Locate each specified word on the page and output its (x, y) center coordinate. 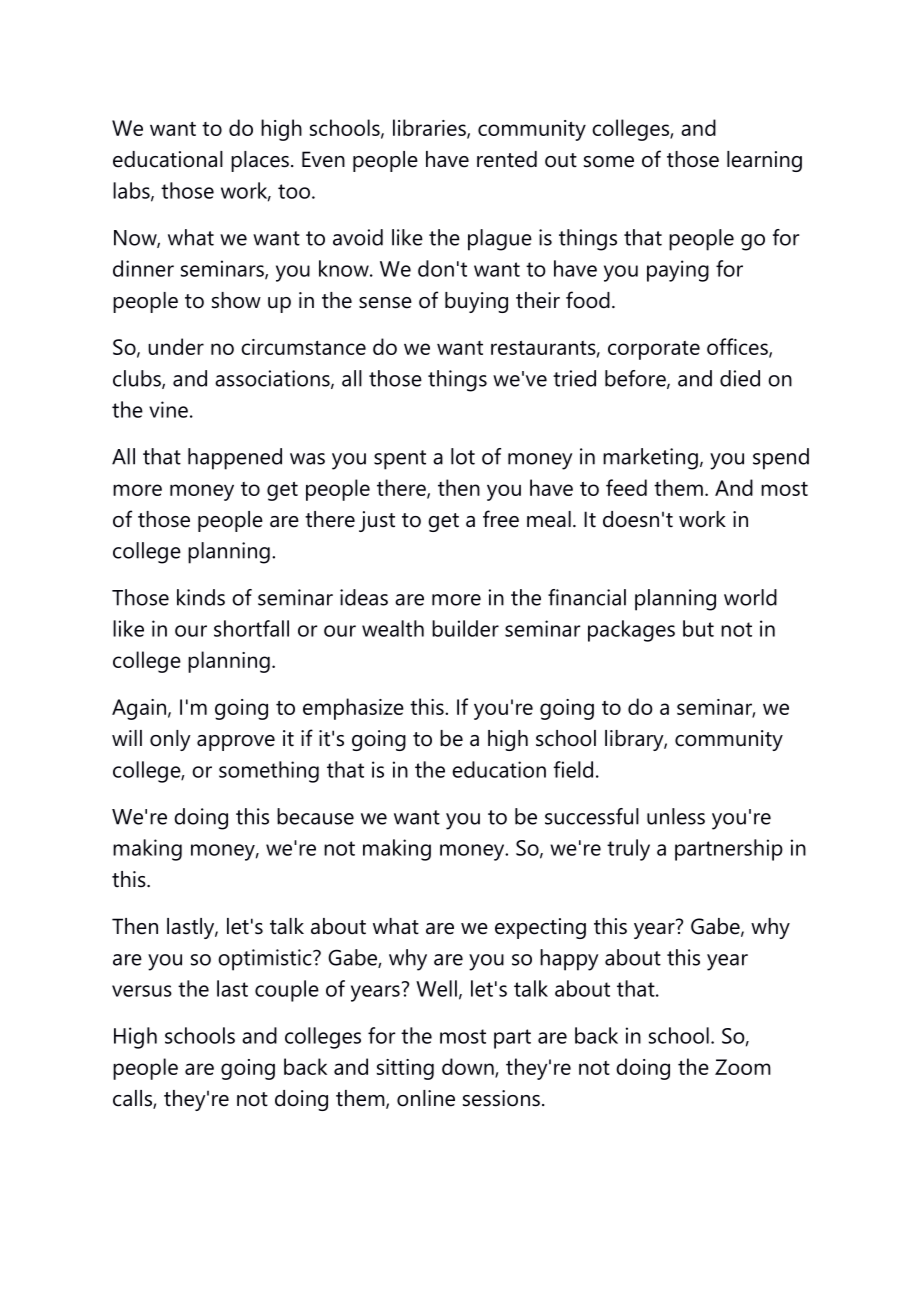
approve (236, 743)
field (573, 769)
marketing (650, 459)
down (469, 1067)
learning (764, 161)
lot (463, 456)
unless (676, 816)
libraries (430, 128)
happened (235, 459)
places (260, 161)
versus (142, 991)
